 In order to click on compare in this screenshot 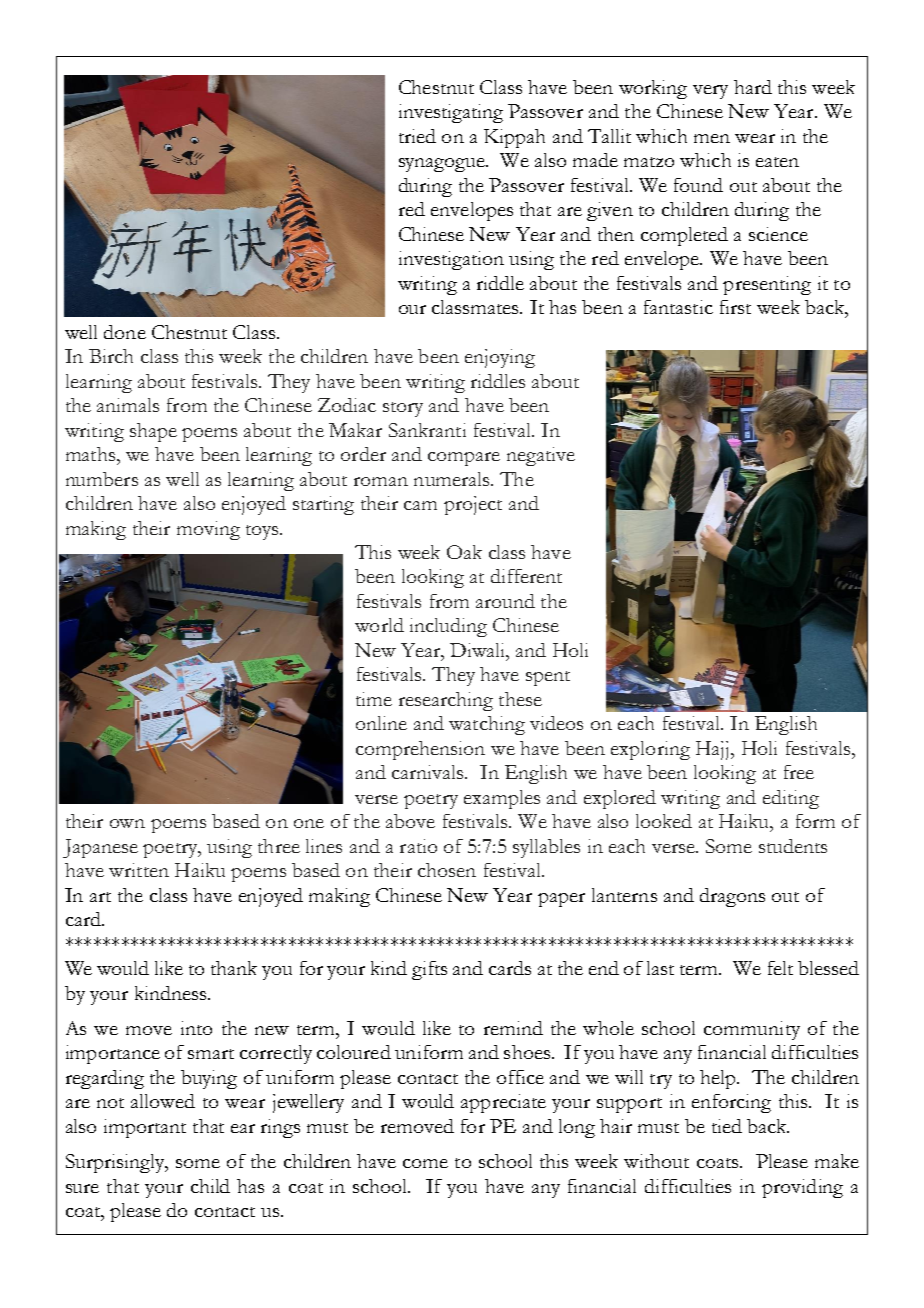, I will do `click(464, 459)`.
